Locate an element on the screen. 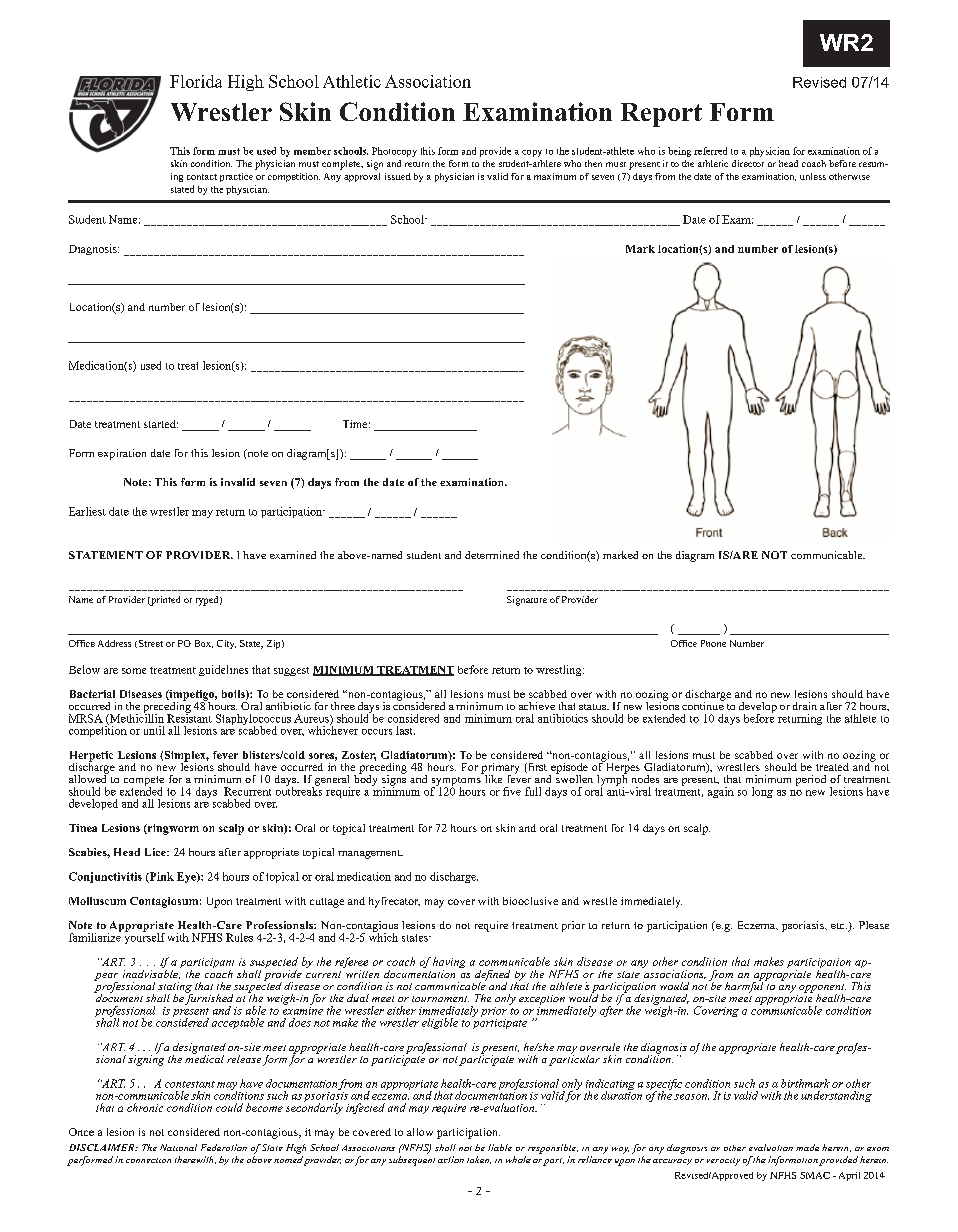 This screenshot has width=958, height=1232. wrestling is located at coordinates (560, 670).
